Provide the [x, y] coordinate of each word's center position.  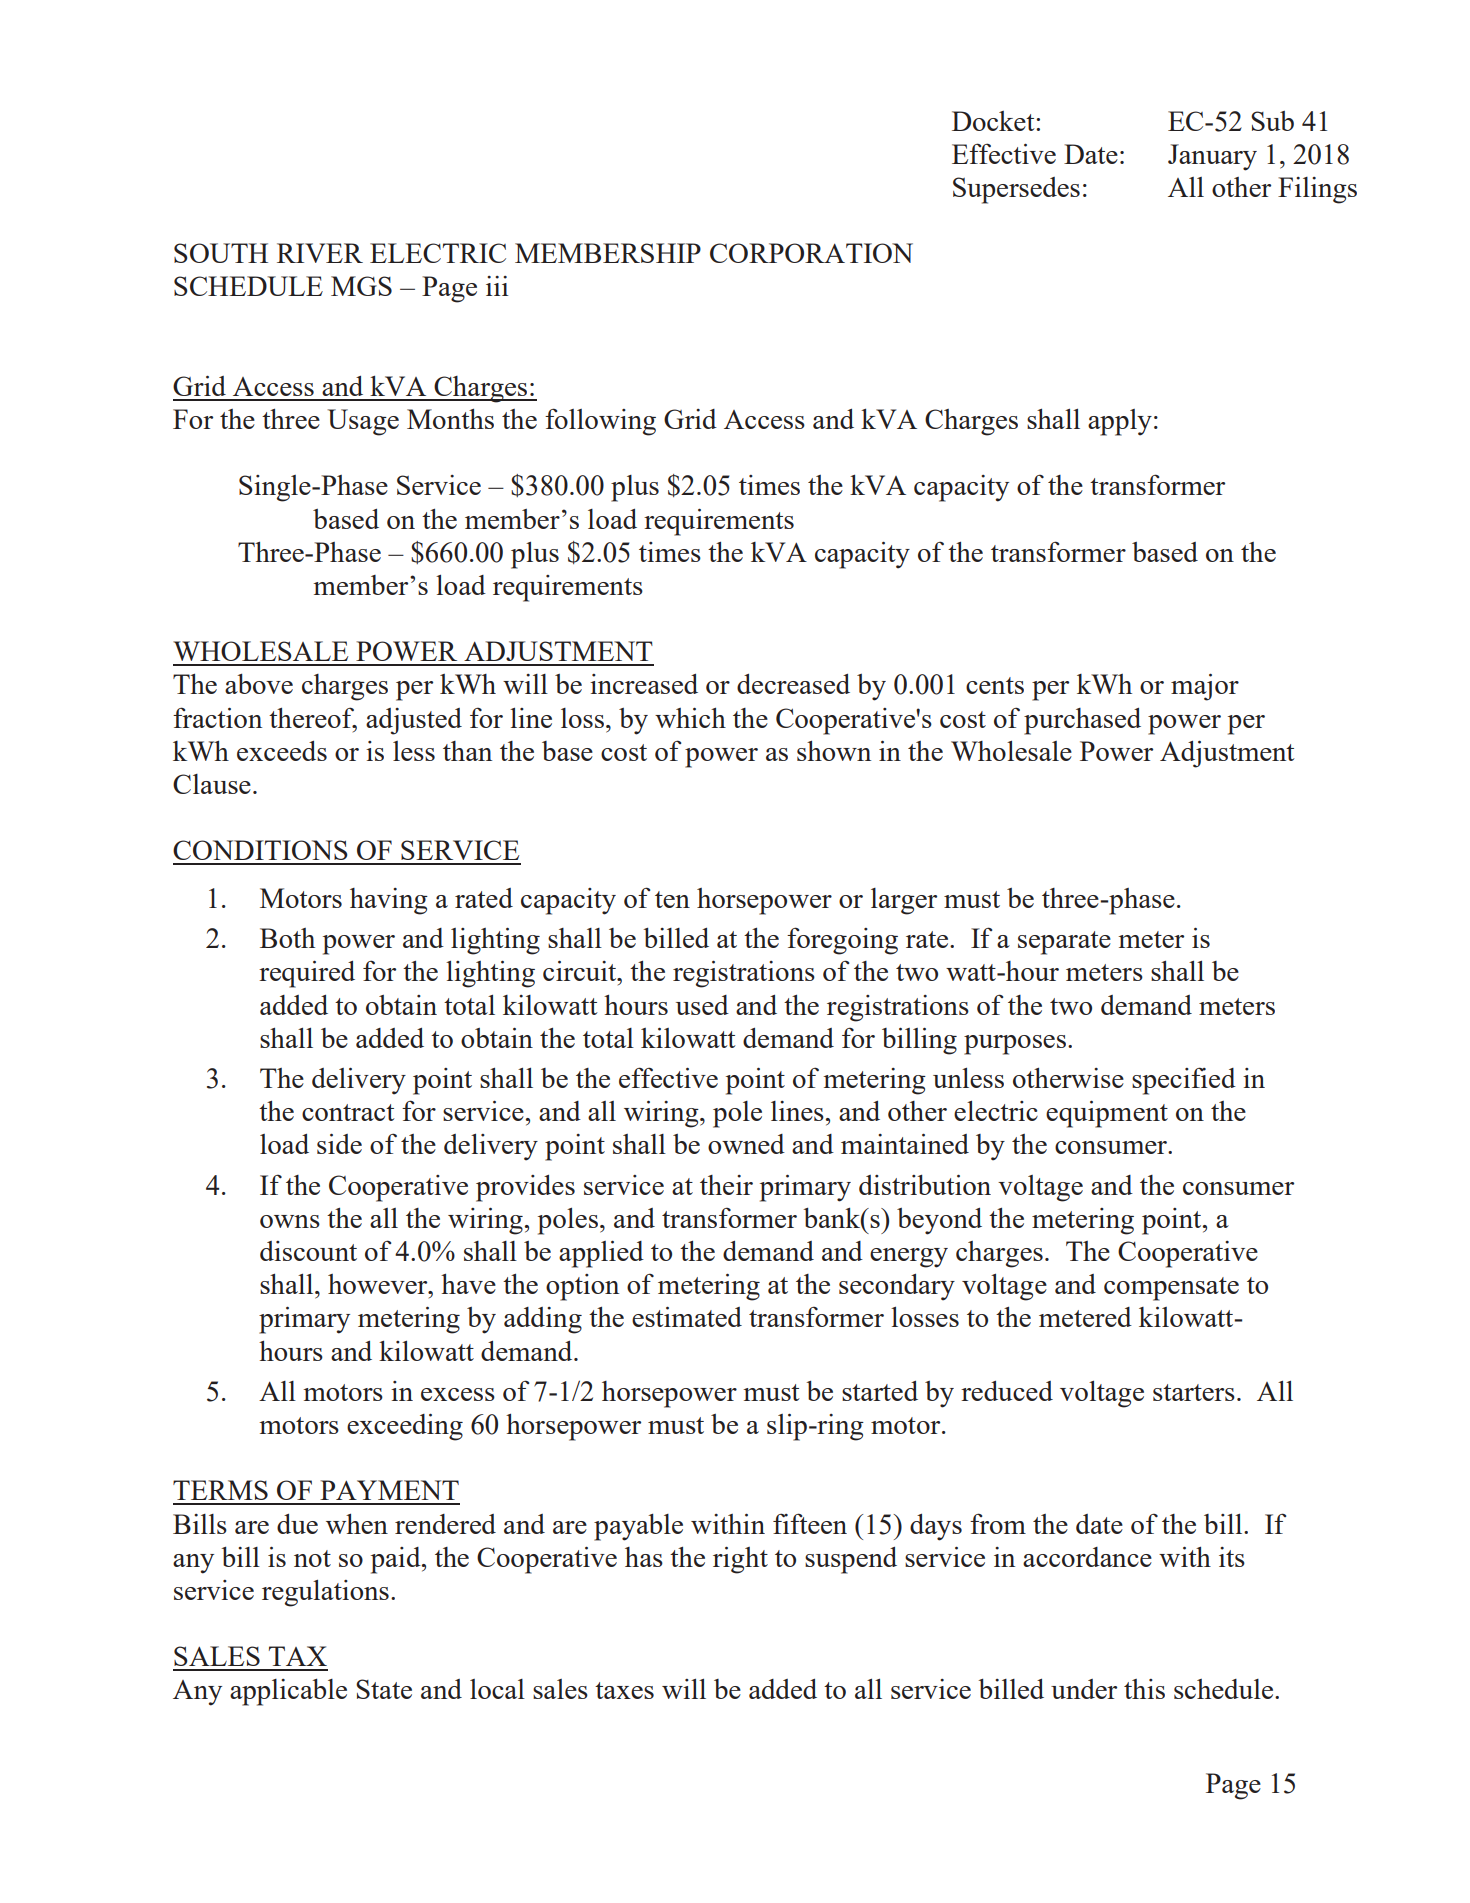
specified [1184, 1081]
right [740, 1560]
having [389, 901]
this [1144, 1689]
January [1212, 157]
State [384, 1689]
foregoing [842, 941]
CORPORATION [811, 253]
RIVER [320, 253]
